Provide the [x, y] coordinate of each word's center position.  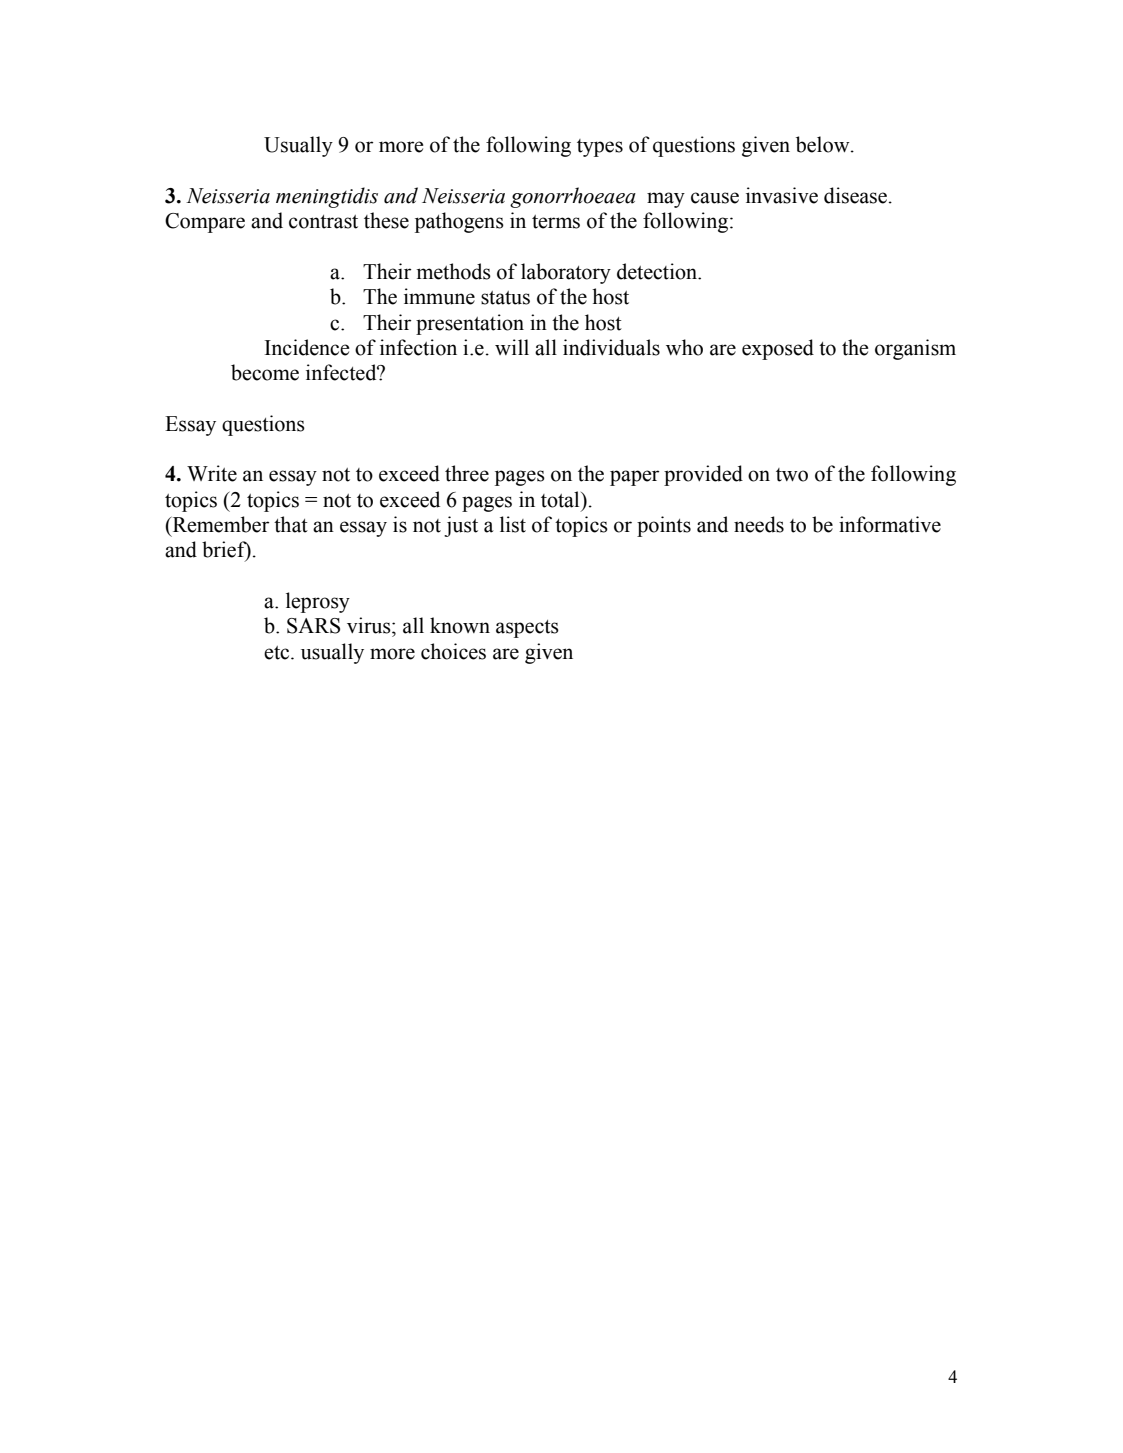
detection [658, 271]
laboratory [566, 273]
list [513, 524]
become [265, 372]
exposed [778, 349]
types [600, 148]
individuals [611, 347]
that [291, 524]
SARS [313, 626]
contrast [323, 222]
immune [439, 296]
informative [890, 524]
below [824, 144]
